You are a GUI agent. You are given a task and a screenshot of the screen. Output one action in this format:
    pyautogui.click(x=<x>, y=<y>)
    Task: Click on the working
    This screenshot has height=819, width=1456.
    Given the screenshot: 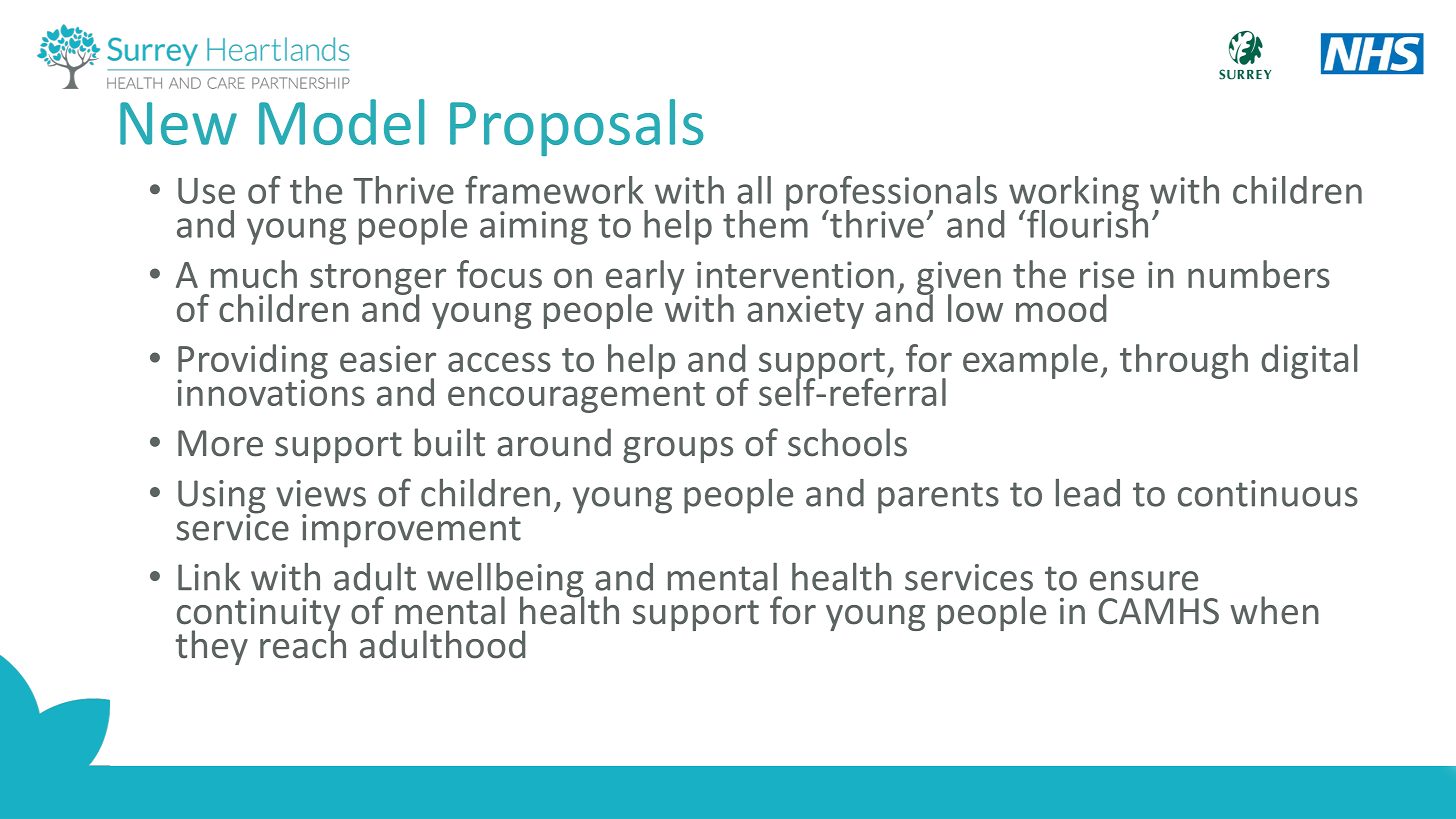 What is the action you would take?
    pyautogui.click(x=1074, y=194)
